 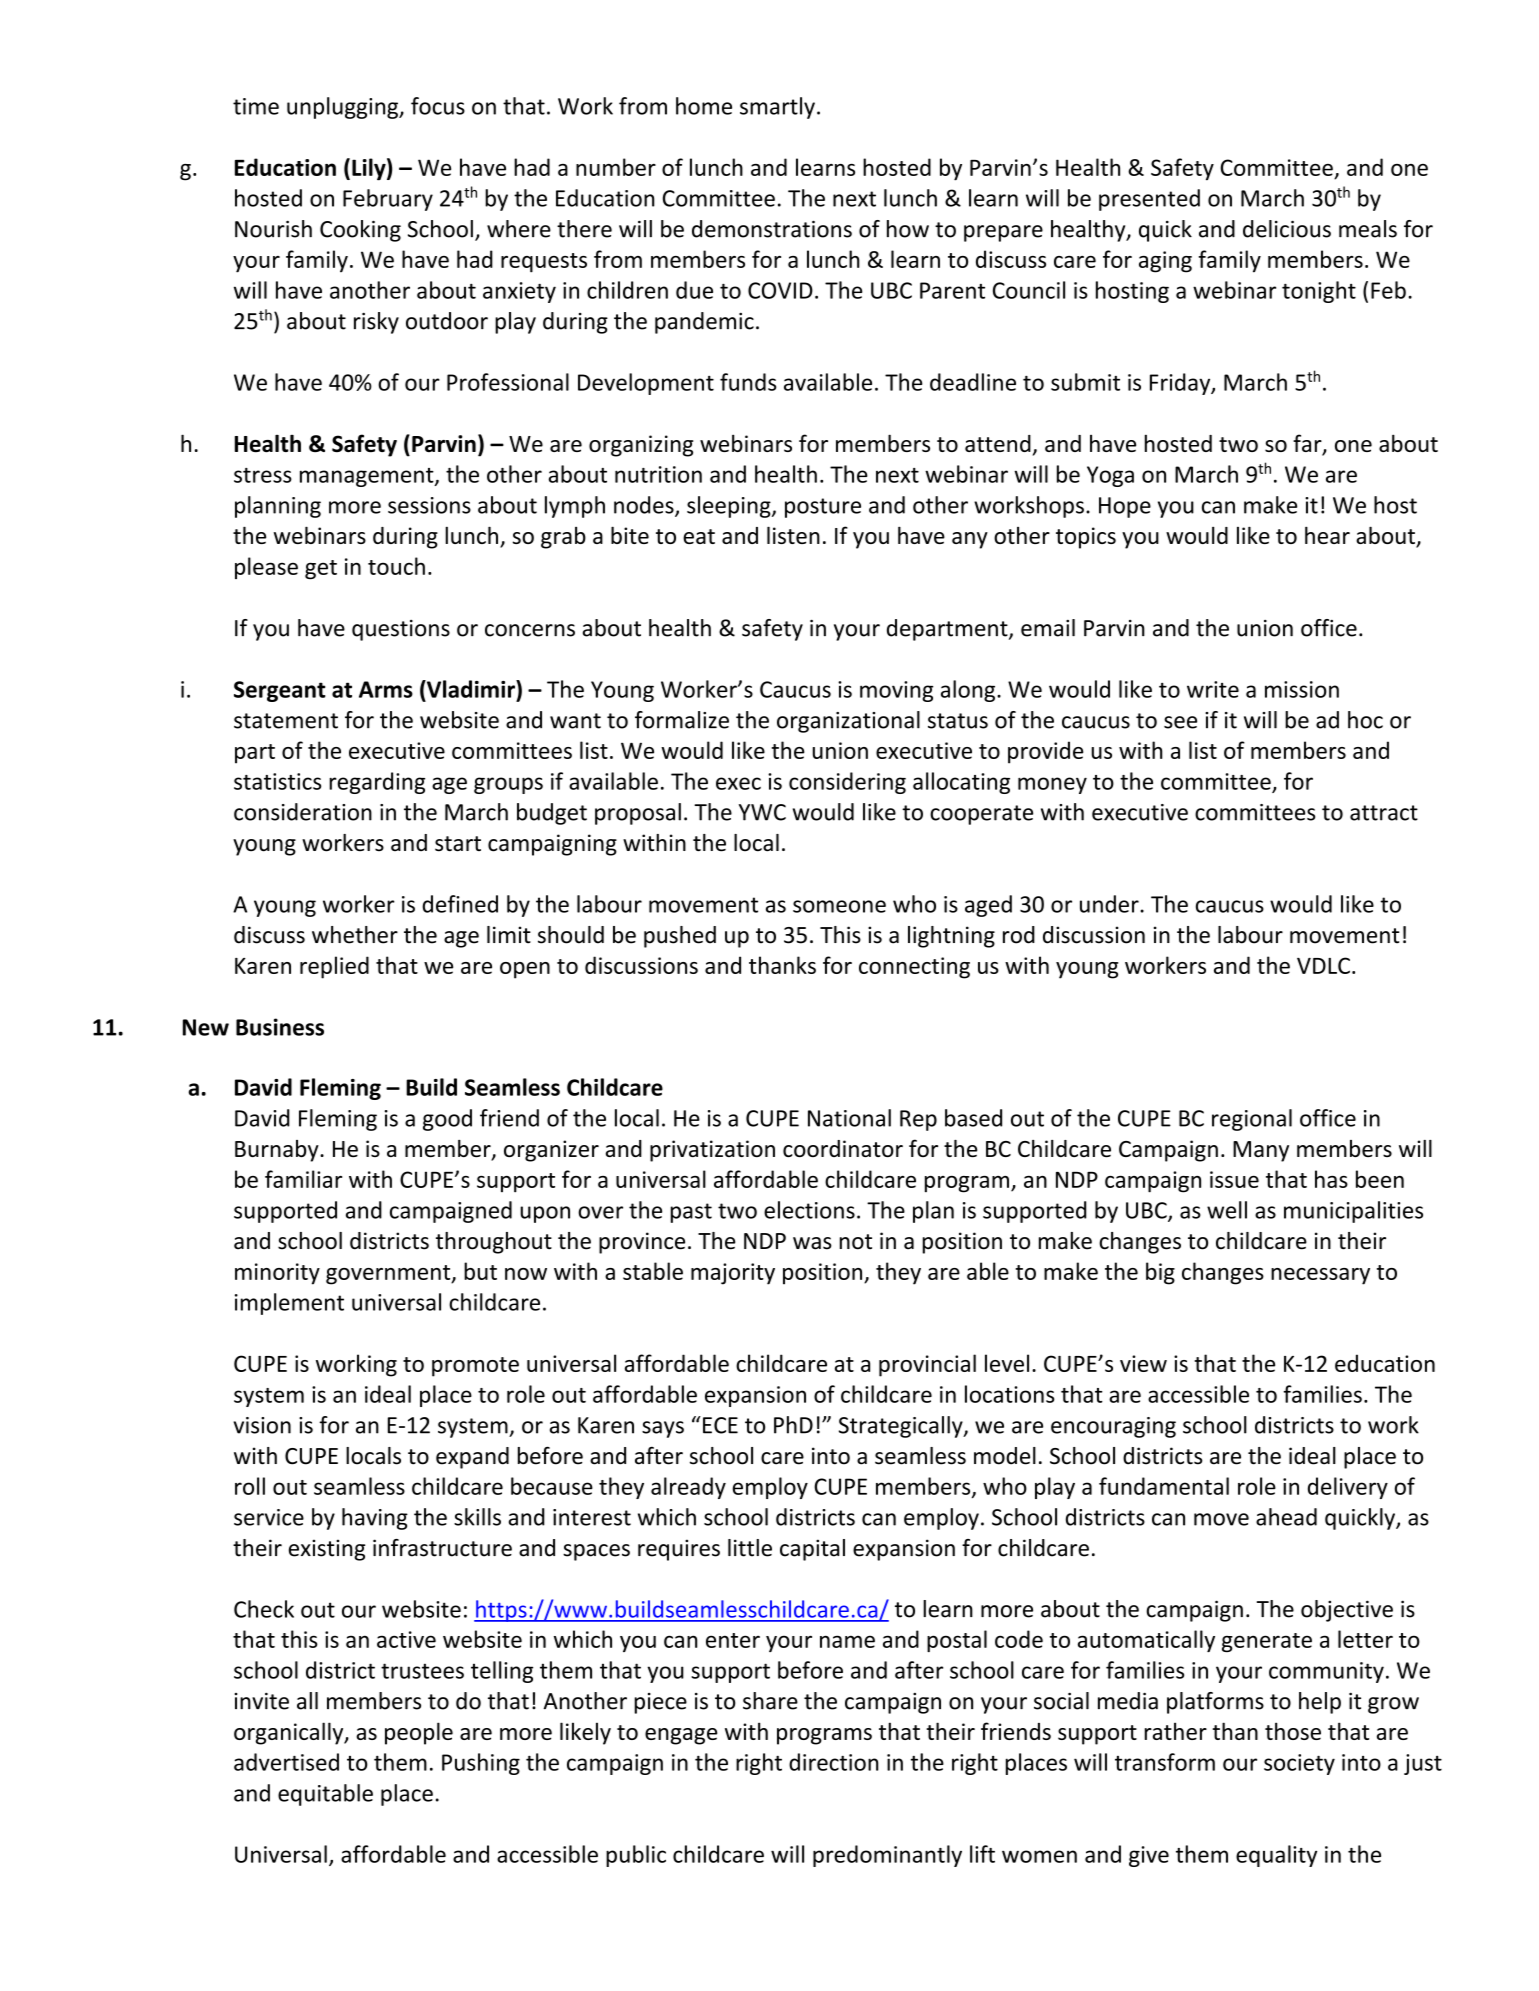 What do you see at coordinates (847, 783) in the image?
I see `considering` at bounding box center [847, 783].
